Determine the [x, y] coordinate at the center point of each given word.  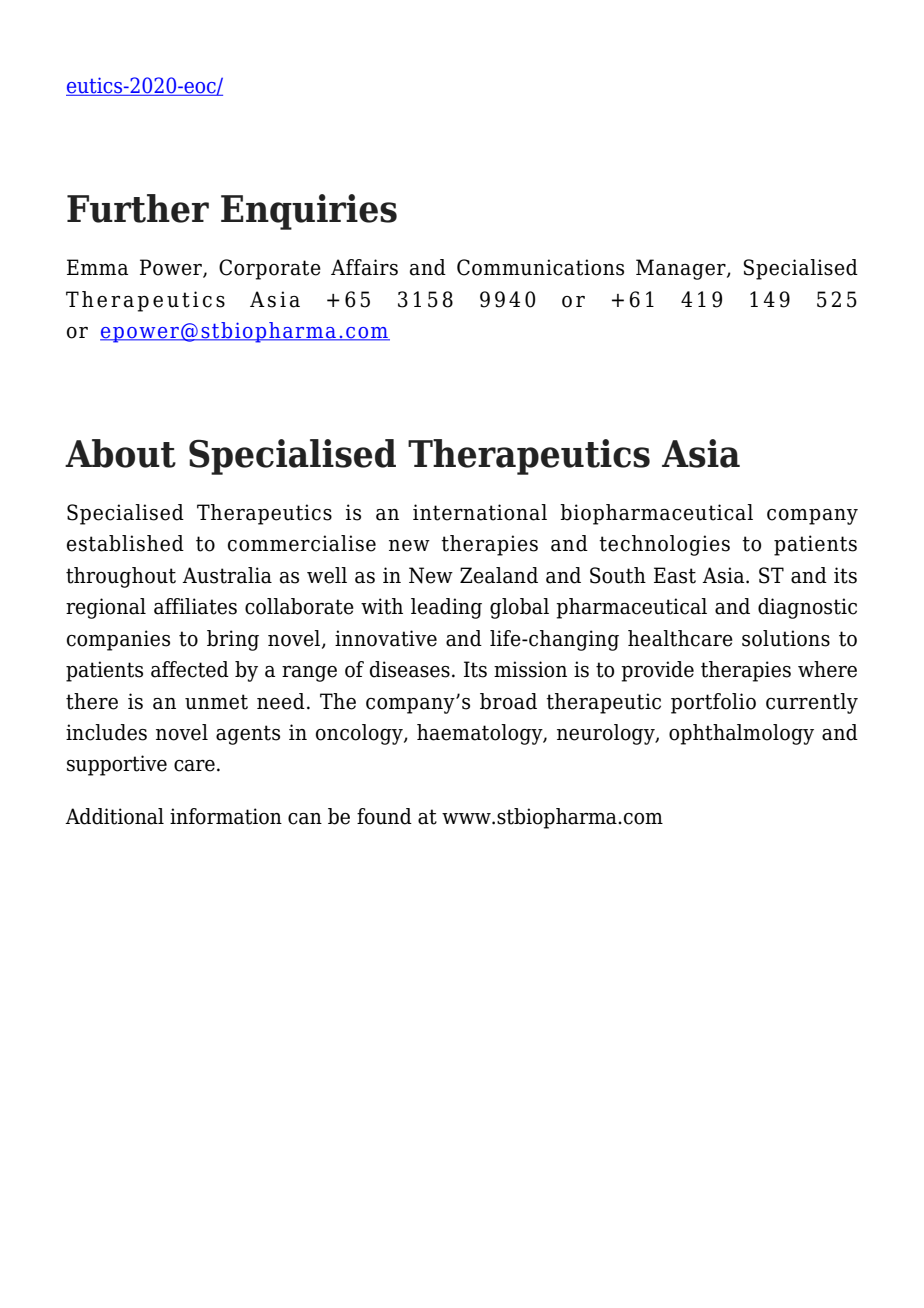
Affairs [364, 267]
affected [190, 669]
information [226, 816]
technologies [664, 545]
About [120, 453]
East [675, 575]
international [480, 512]
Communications [540, 267]
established [125, 543]
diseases [410, 669]
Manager [682, 269]
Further [138, 208]
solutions [786, 638]
